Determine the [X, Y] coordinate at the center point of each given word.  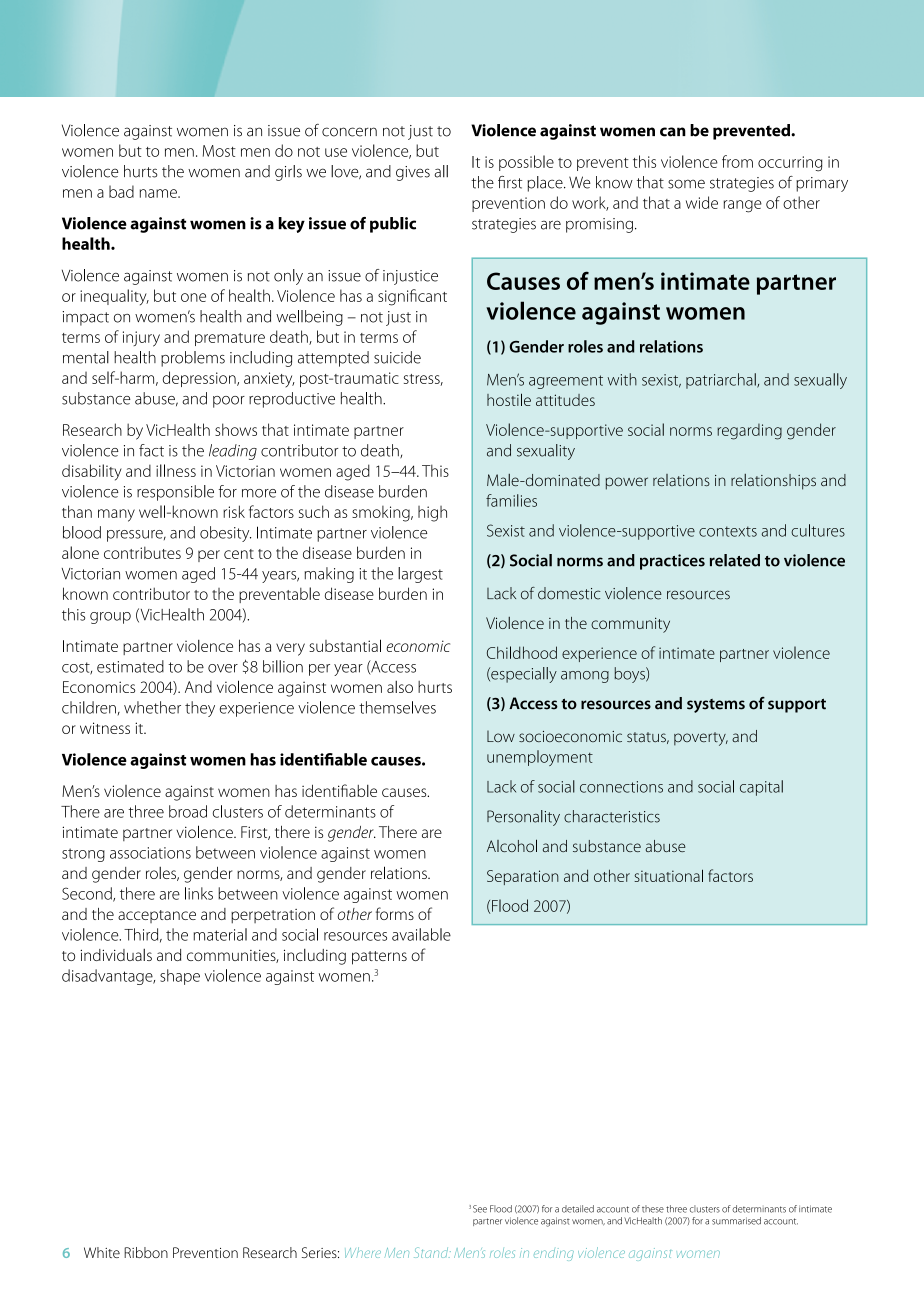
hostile [509, 399]
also [400, 687]
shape [180, 977]
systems [716, 706]
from [737, 161]
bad [121, 191]
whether [152, 707]
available [421, 934]
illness [176, 470]
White [102, 1252]
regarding [749, 432]
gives [413, 173]
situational [668, 875]
